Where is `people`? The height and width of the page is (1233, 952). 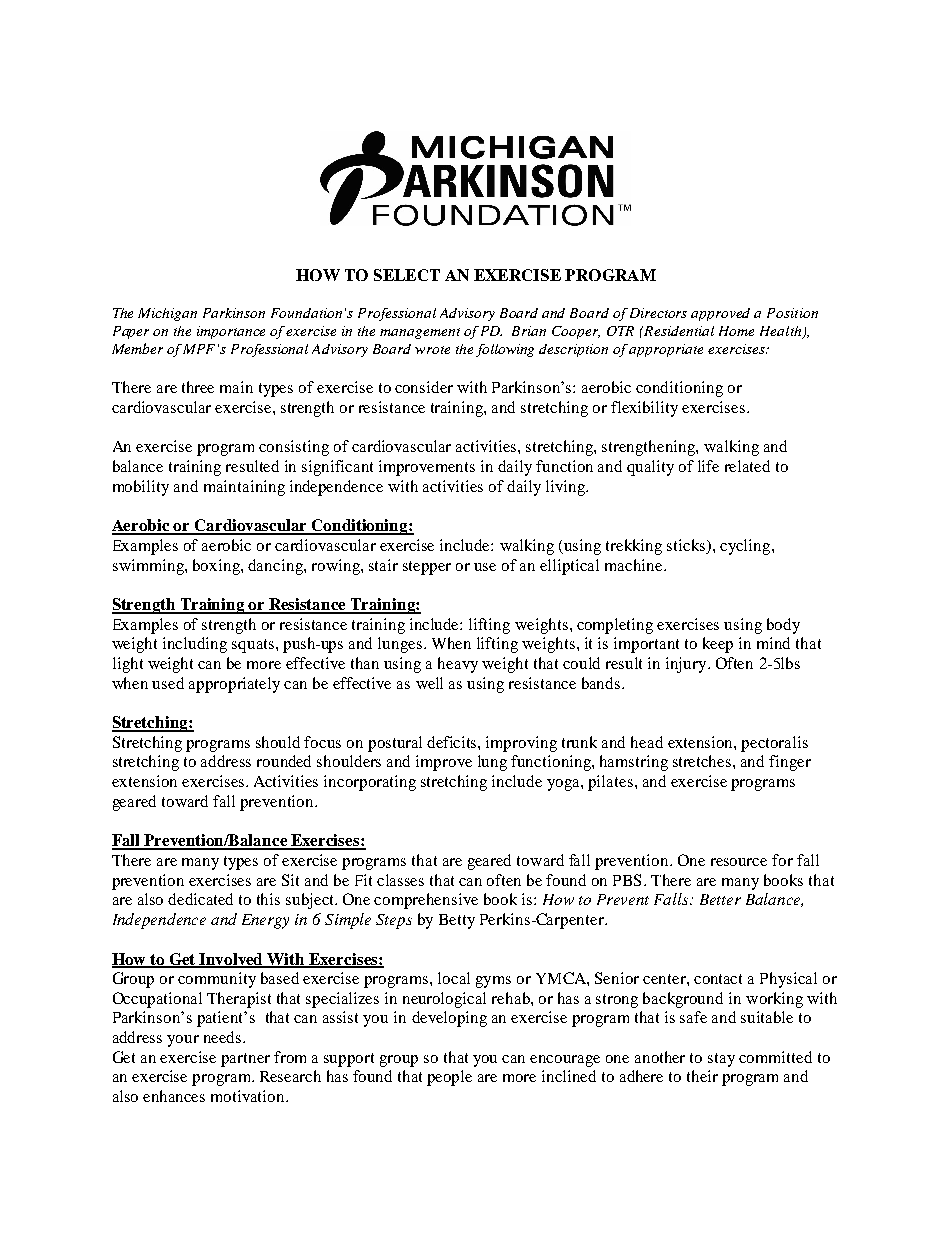
people is located at coordinates (449, 1078).
